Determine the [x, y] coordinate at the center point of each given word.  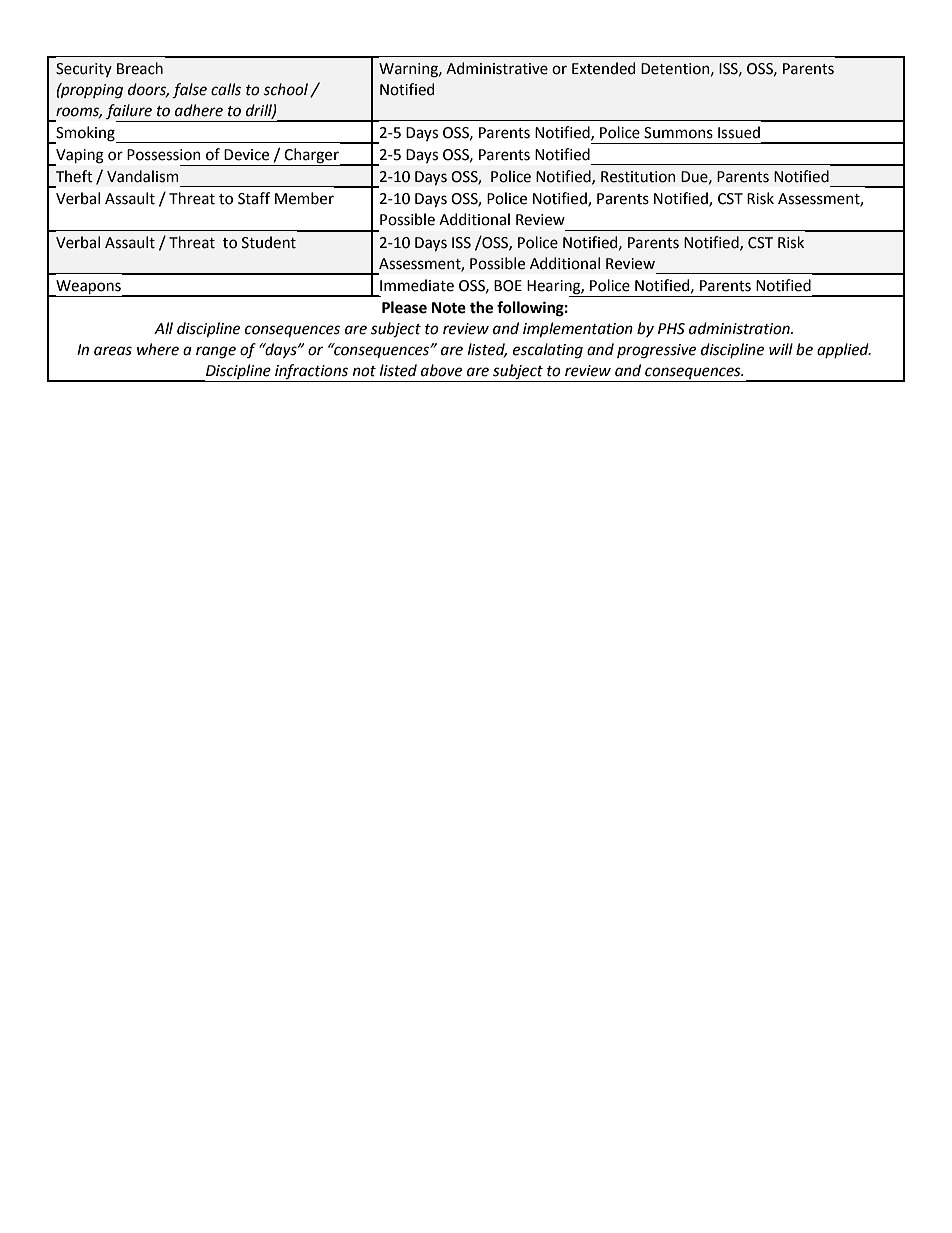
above [441, 370]
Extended [603, 68]
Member [304, 198]
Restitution [638, 177]
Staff [254, 198]
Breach [140, 68]
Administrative [497, 68]
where [158, 349]
